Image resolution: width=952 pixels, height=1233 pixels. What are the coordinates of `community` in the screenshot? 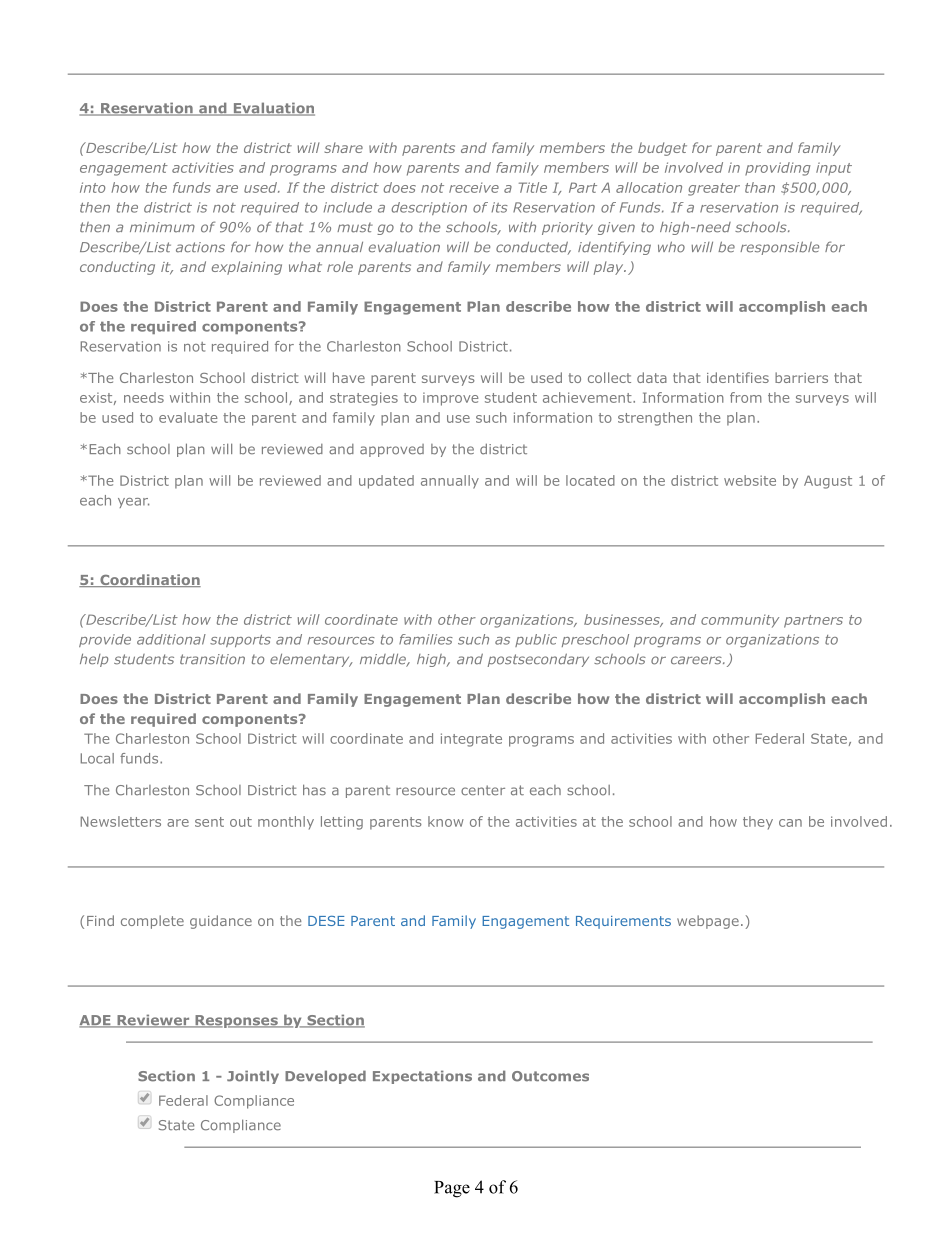 It's located at (740, 621).
